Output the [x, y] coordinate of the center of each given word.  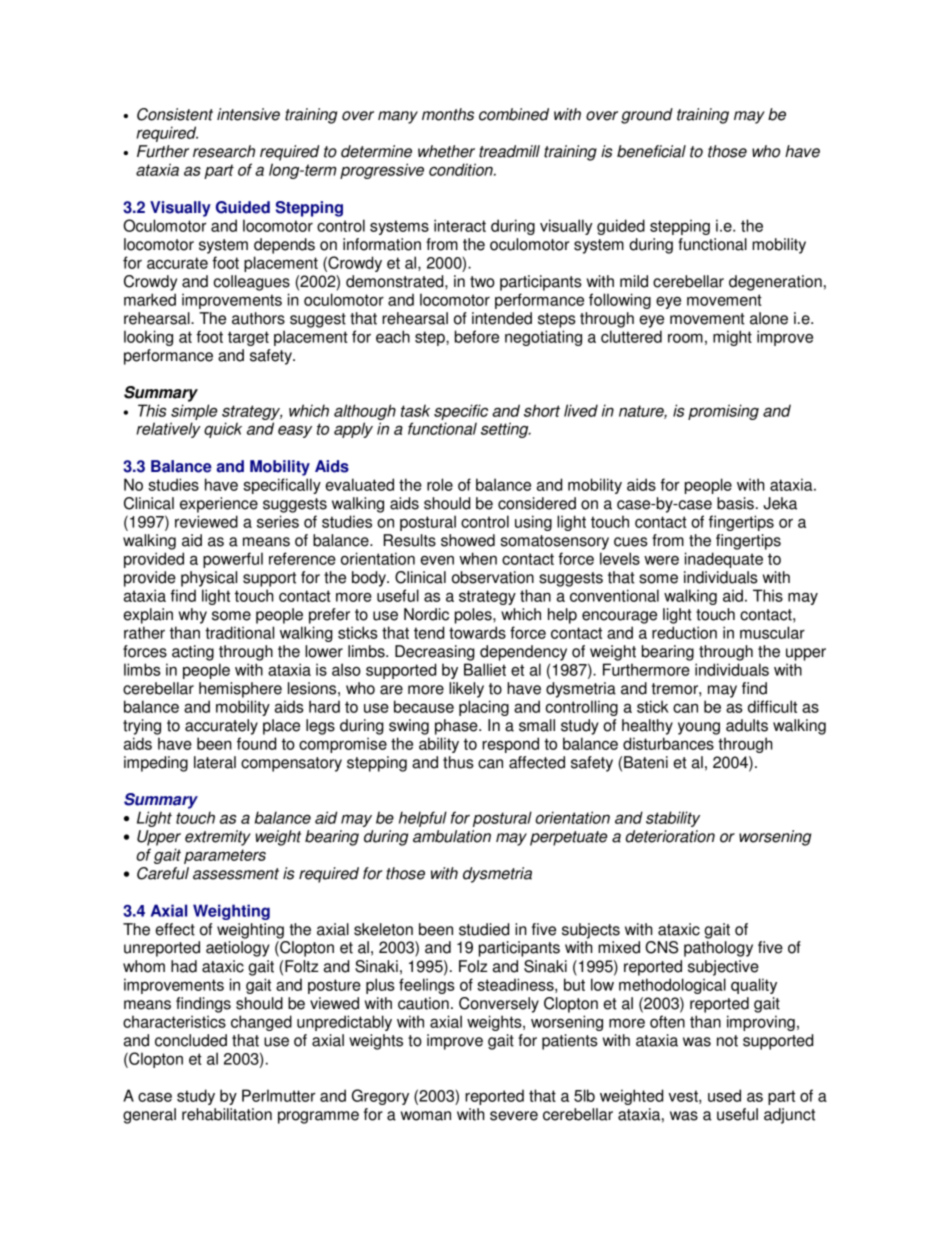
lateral [215, 762]
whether [446, 151]
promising [723, 412]
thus [458, 762]
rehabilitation [227, 1114]
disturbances [668, 743]
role [440, 484]
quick [223, 430]
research [224, 151]
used [724, 1095]
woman [426, 1116]
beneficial [651, 151]
